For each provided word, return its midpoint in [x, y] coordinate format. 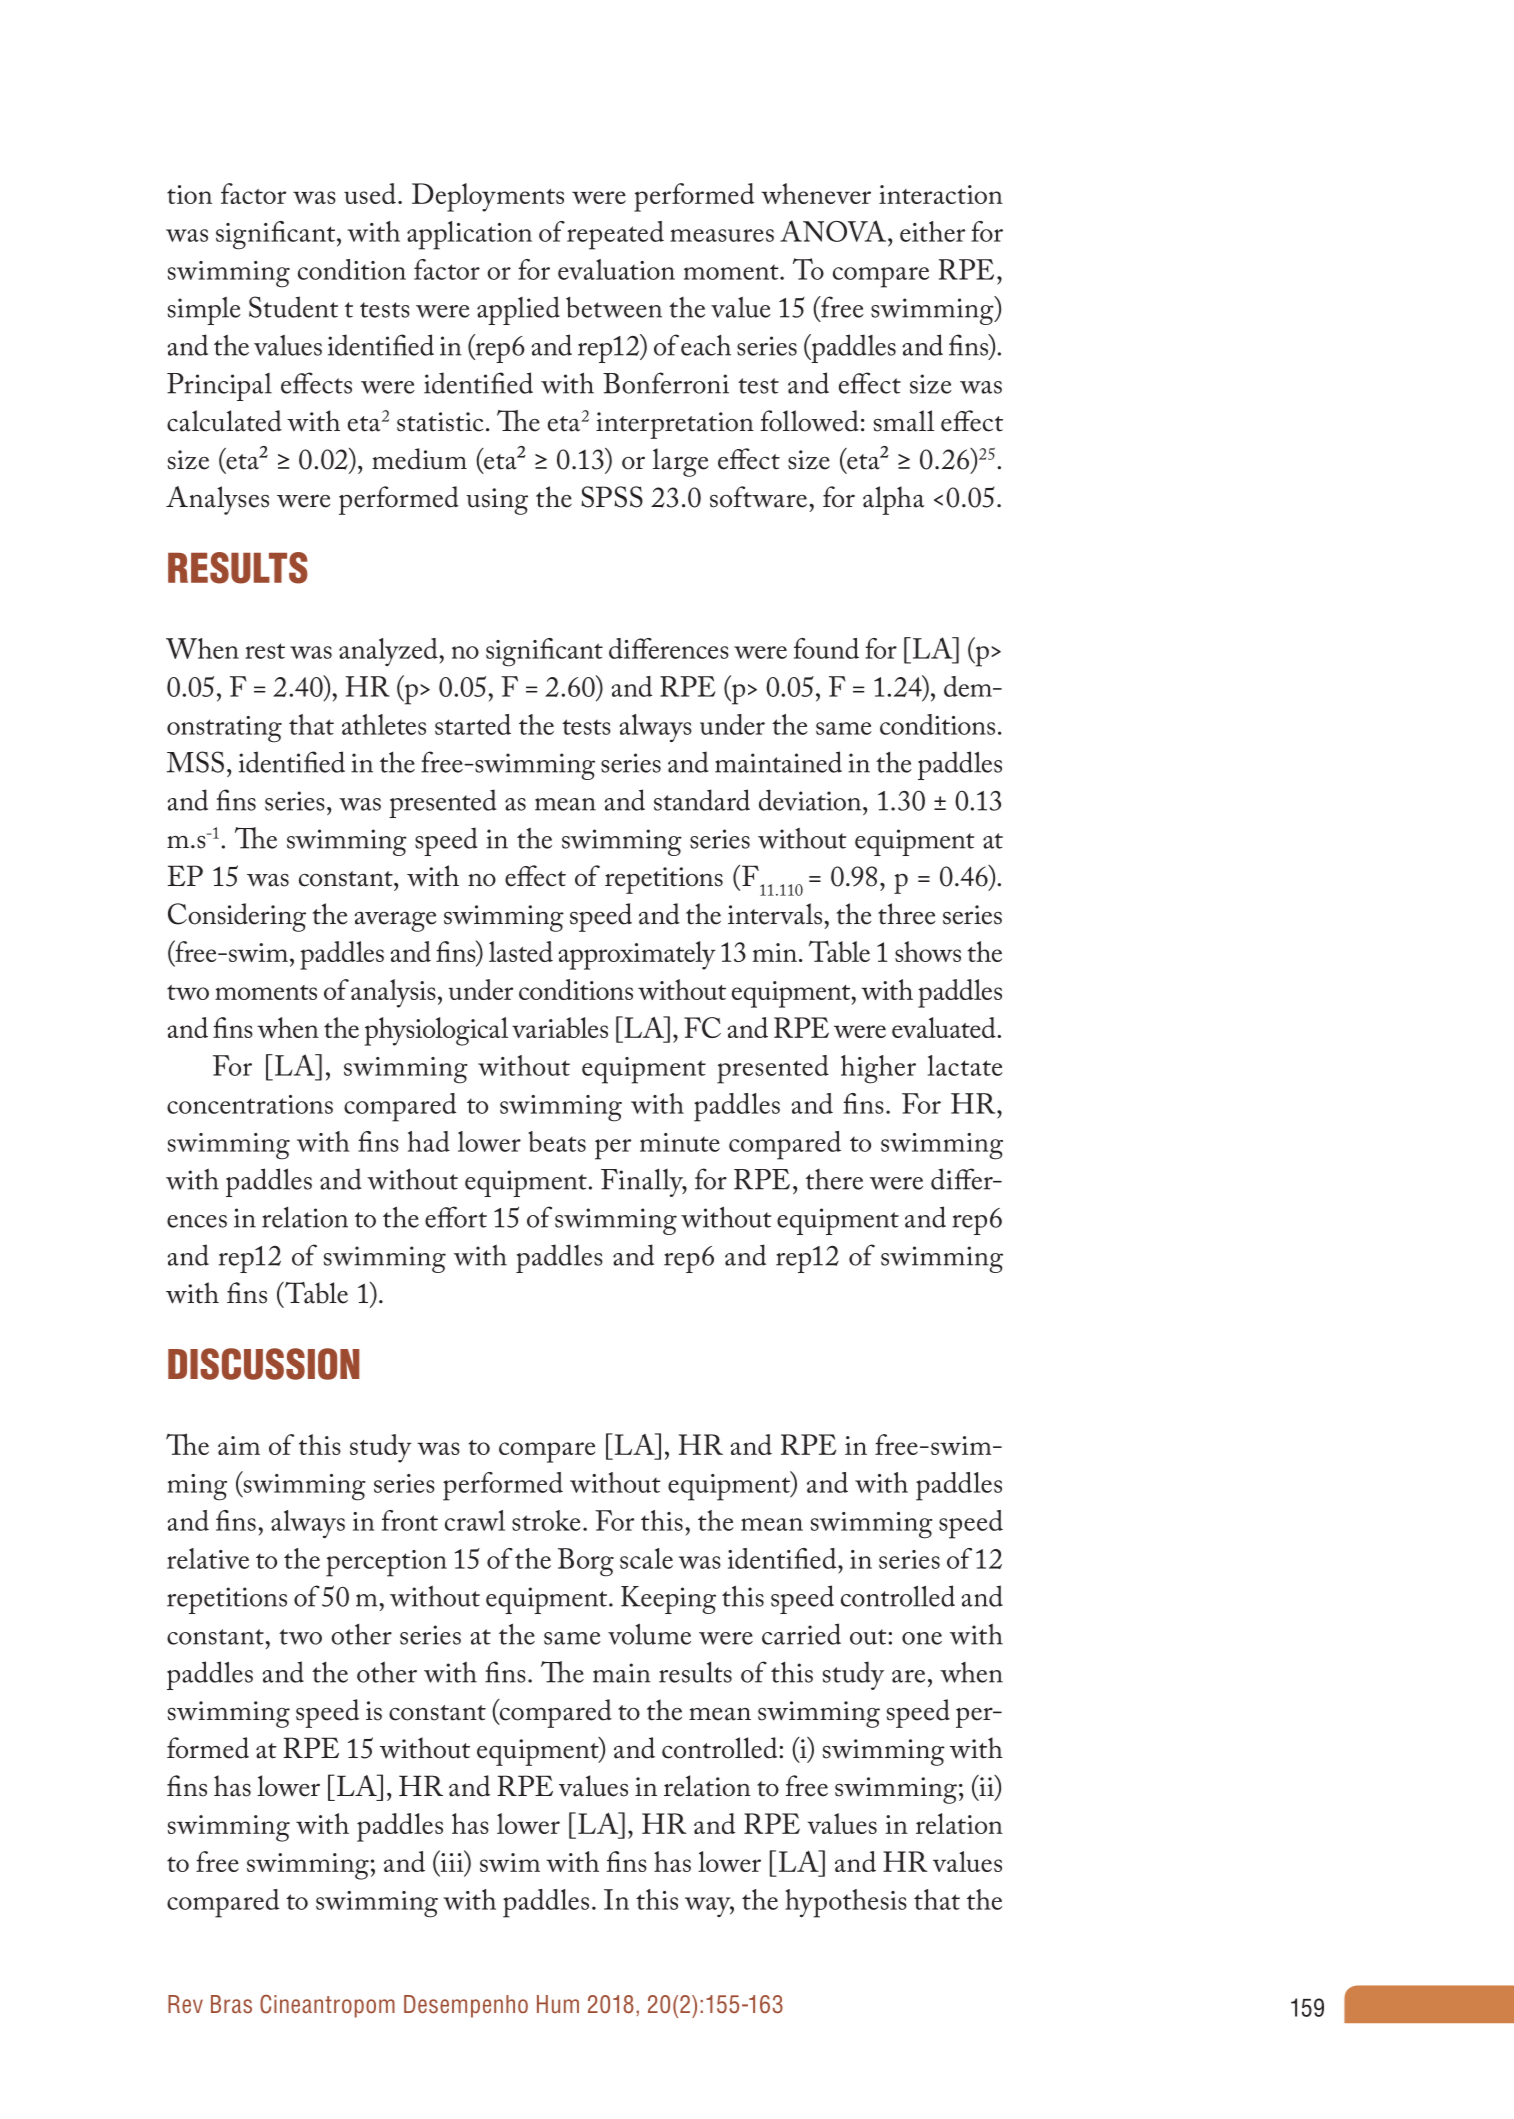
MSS [195, 762]
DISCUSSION [263, 1364]
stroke [546, 1520]
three [906, 914]
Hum [558, 2004]
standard [702, 800]
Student [293, 307]
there [834, 1179]
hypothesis [846, 1903]
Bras [231, 2004]
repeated [615, 235]
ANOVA [833, 231]
